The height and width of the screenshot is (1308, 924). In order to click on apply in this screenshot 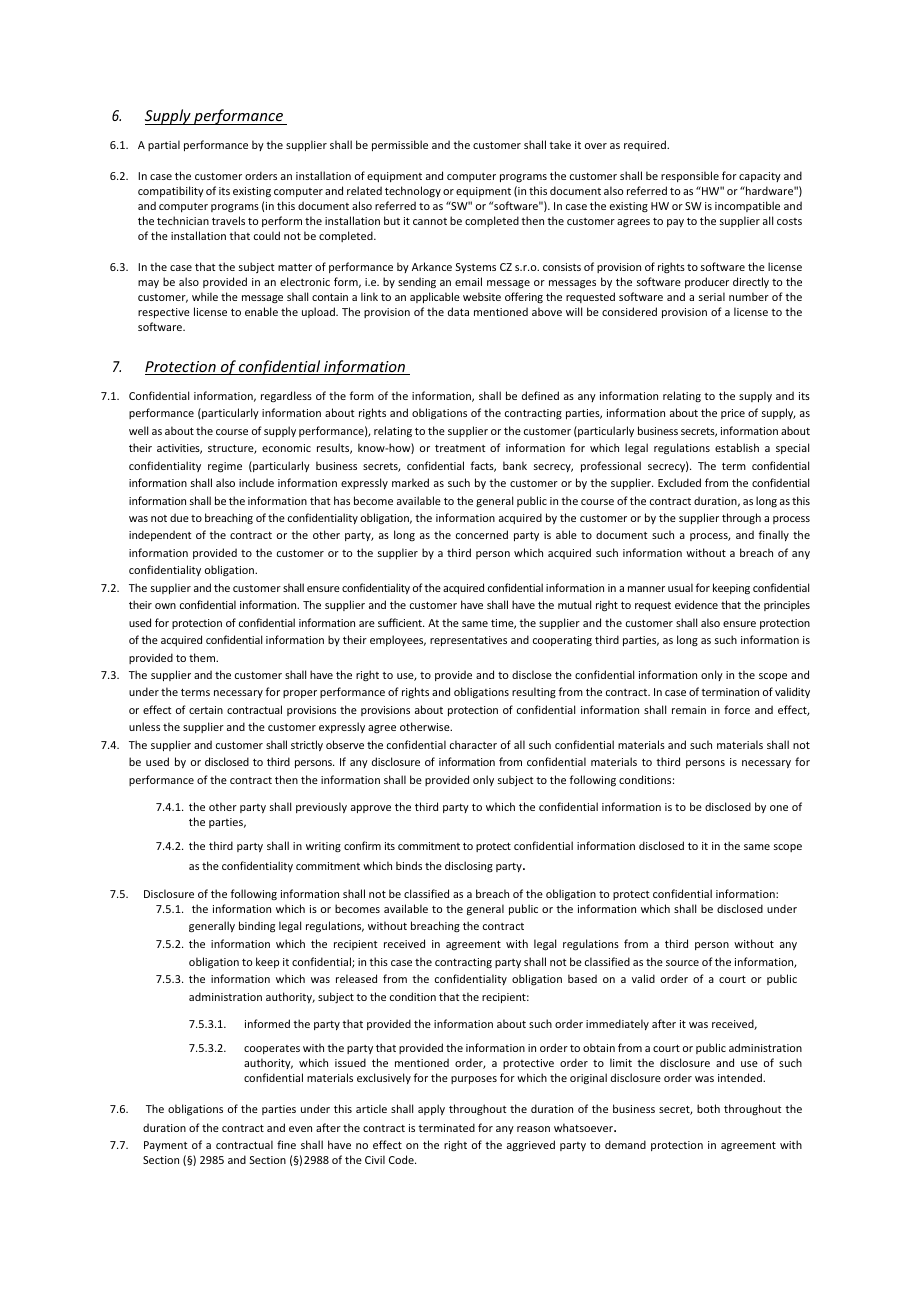, I will do `click(431, 1109)`.
